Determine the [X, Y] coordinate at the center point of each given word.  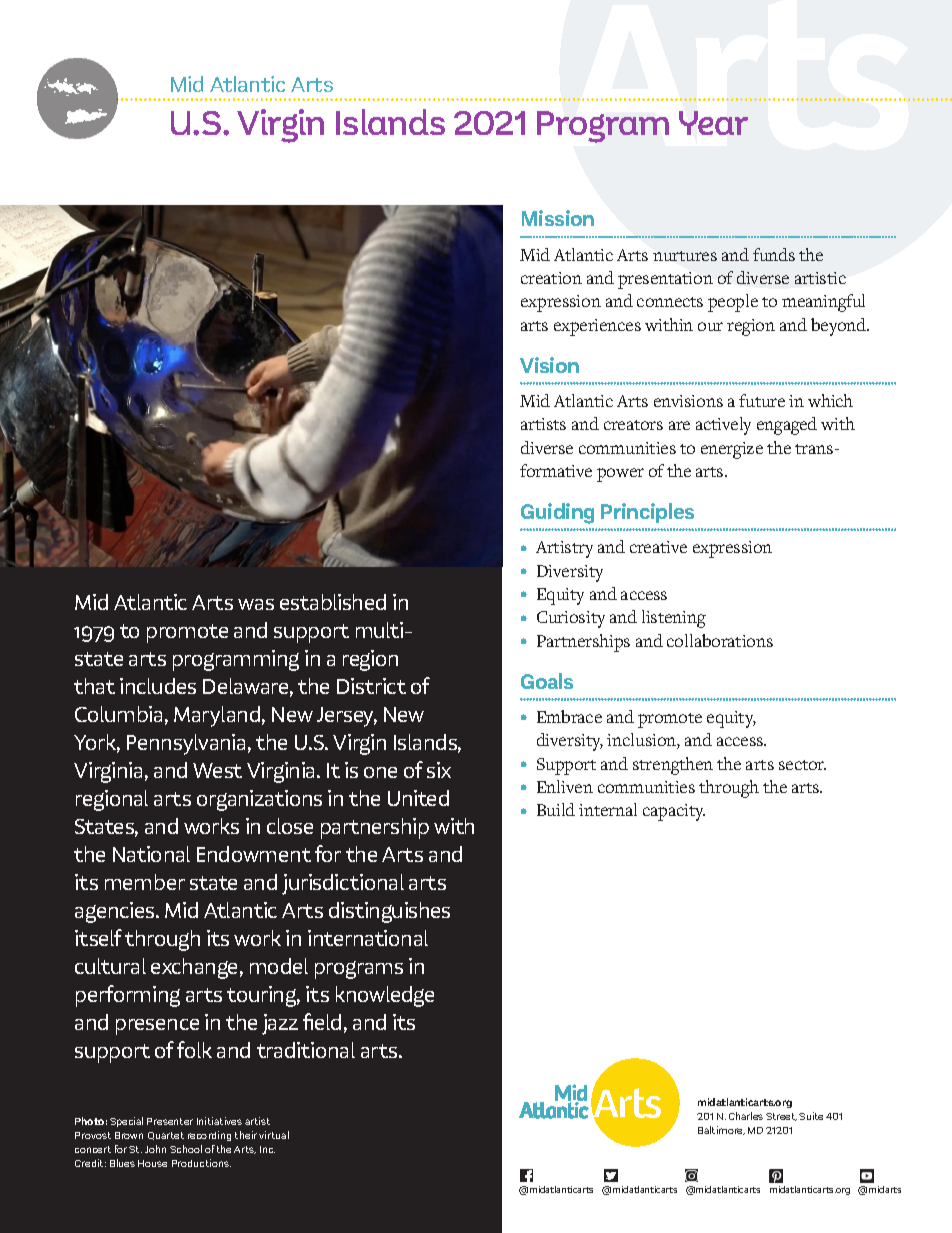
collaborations [720, 640]
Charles [746, 1116]
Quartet [166, 1136]
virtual [274, 1135]
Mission [558, 218]
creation [551, 278]
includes [158, 686]
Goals [547, 681]
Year [713, 123]
